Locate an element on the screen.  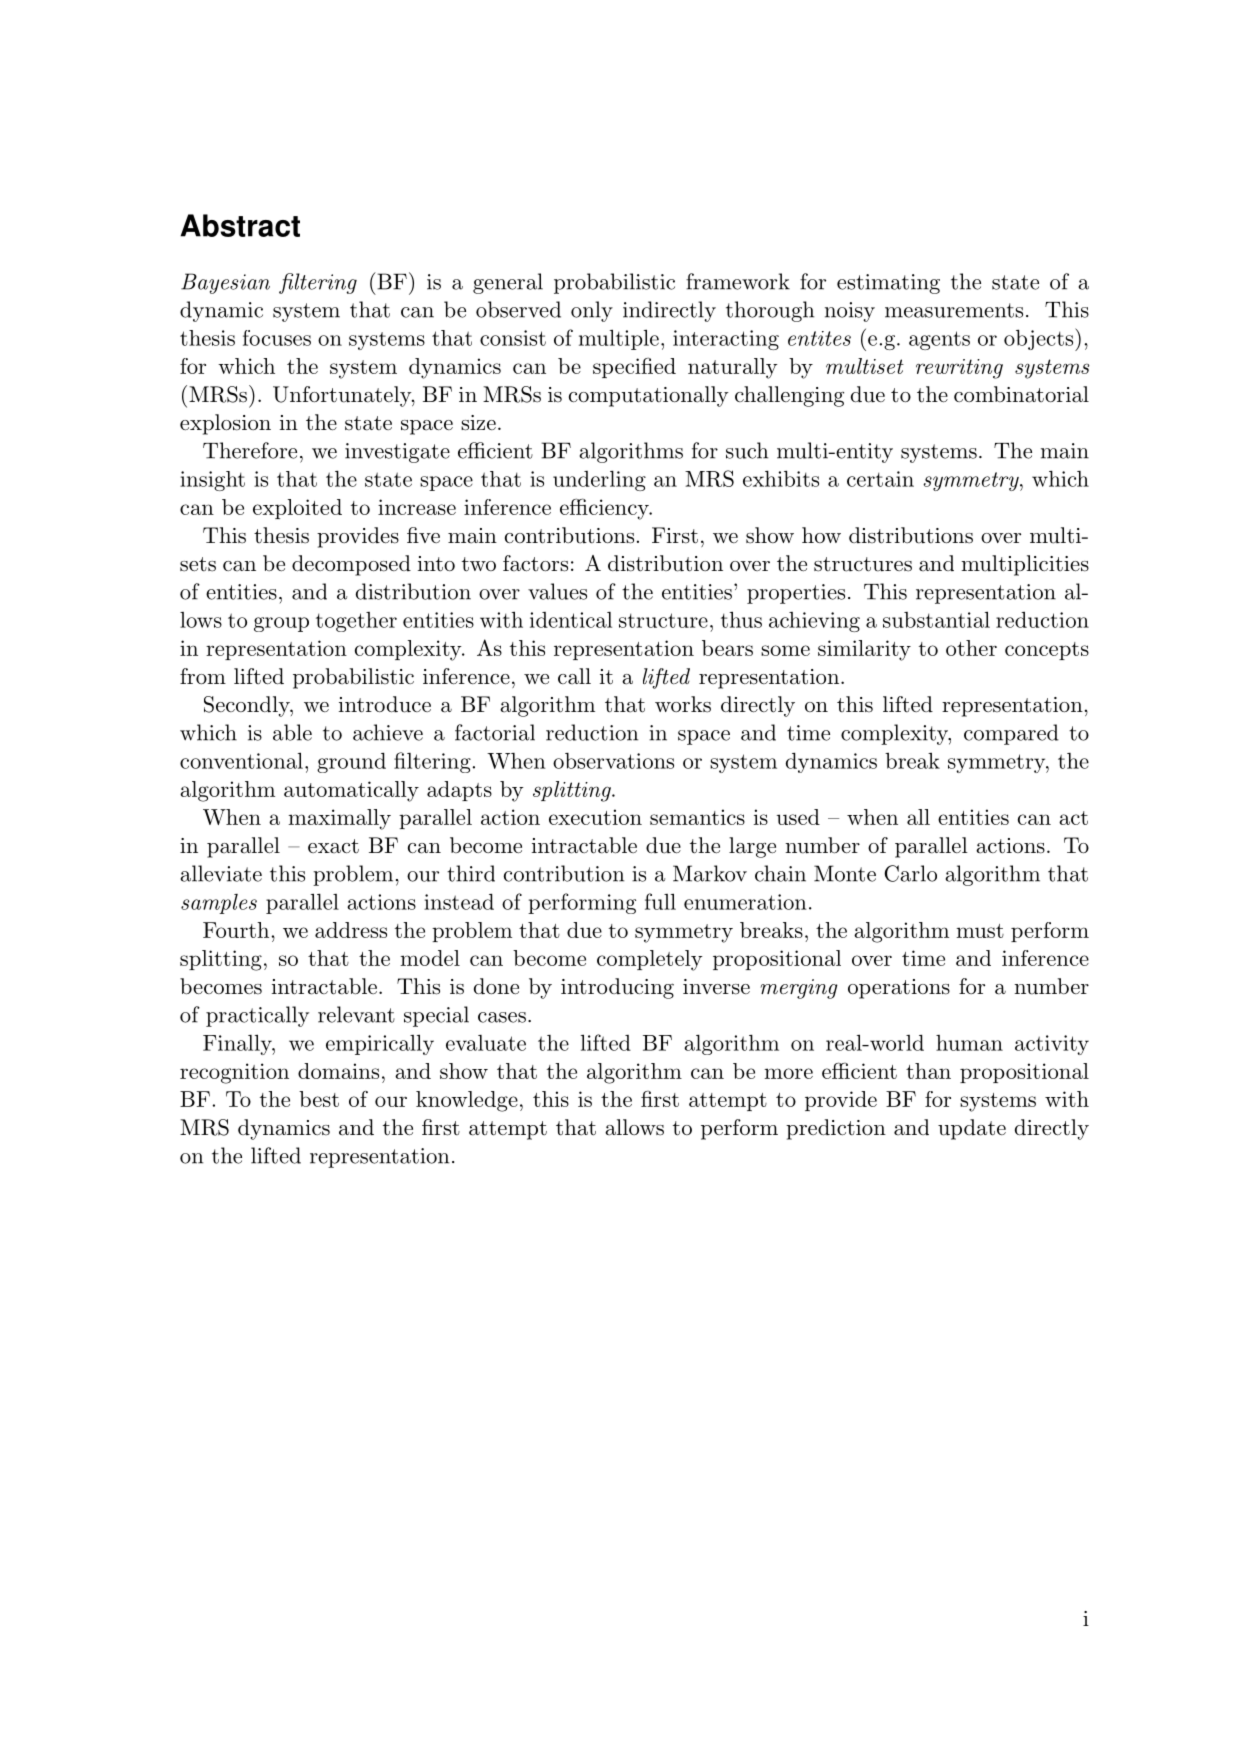
introduce is located at coordinates (385, 704).
